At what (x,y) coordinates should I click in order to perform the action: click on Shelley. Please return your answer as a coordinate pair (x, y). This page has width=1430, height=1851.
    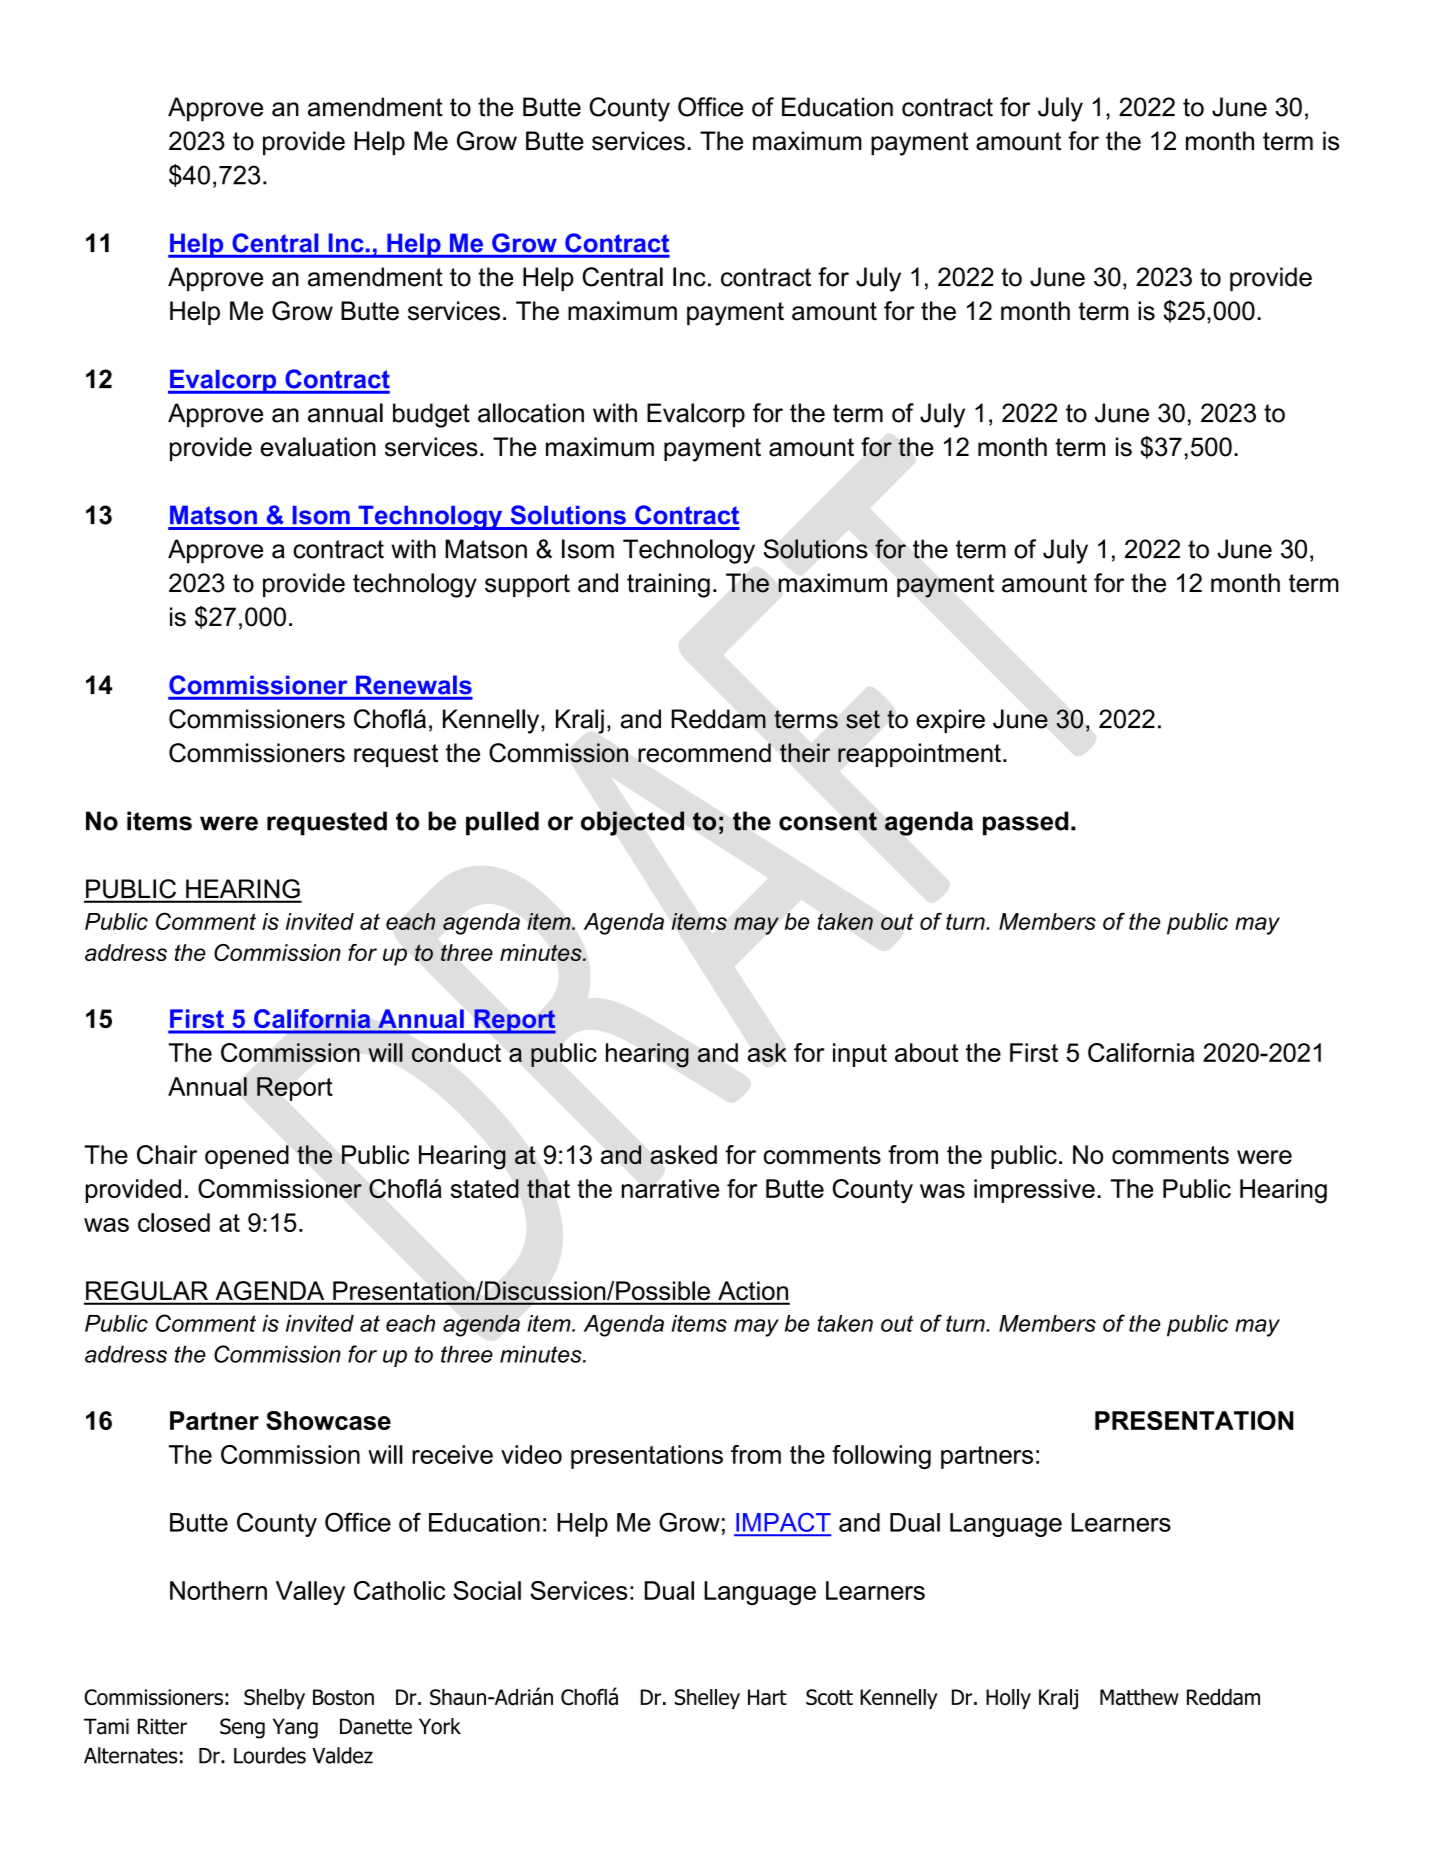
    Looking at the image, I should click on (707, 1699).
